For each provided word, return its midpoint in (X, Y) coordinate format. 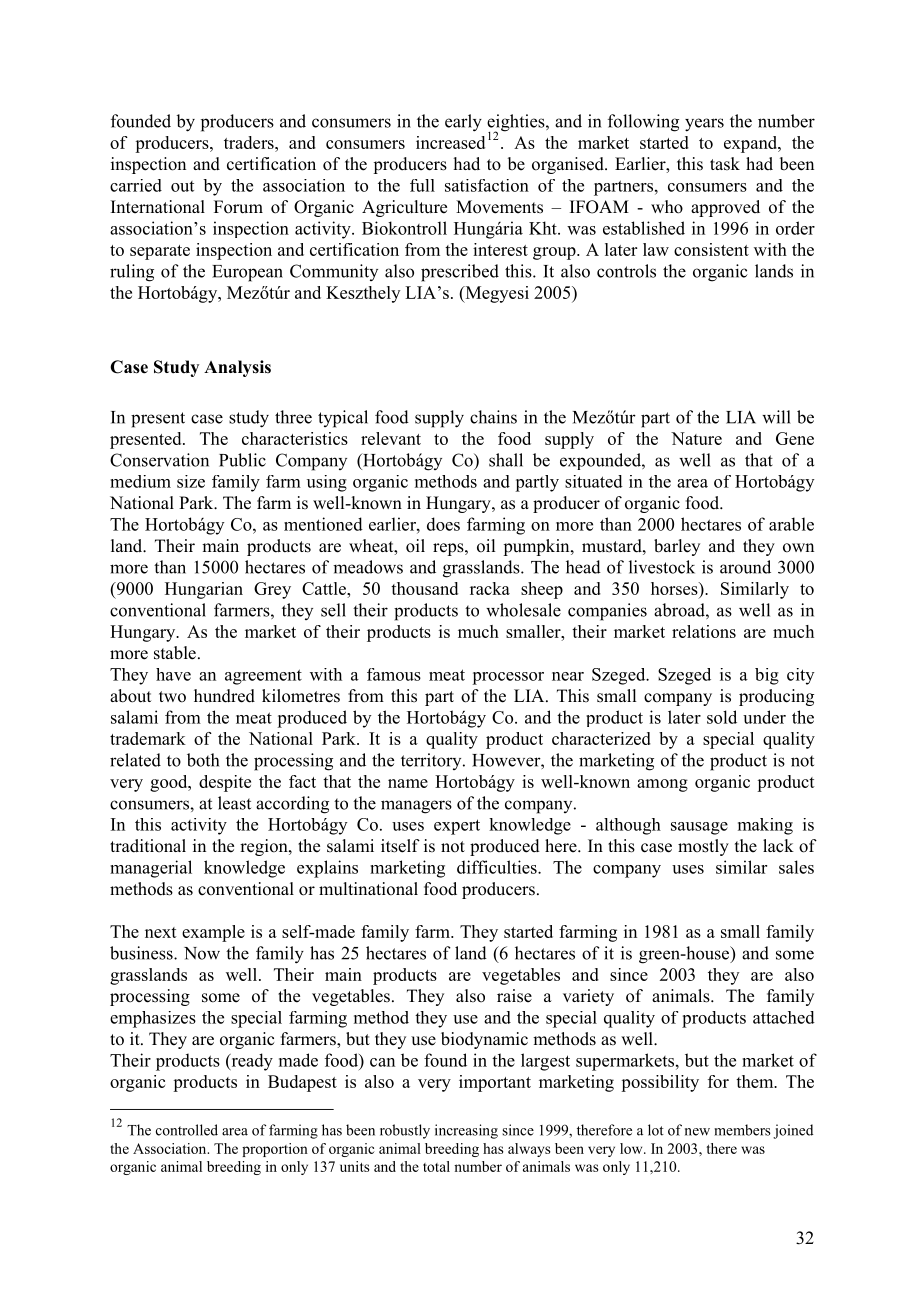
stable (175, 653)
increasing (466, 1131)
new (697, 1132)
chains (493, 417)
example (213, 933)
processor (508, 678)
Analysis (237, 368)
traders (250, 142)
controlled (187, 1130)
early (463, 123)
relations (704, 631)
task (725, 164)
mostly (703, 847)
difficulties (498, 867)
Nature (696, 438)
